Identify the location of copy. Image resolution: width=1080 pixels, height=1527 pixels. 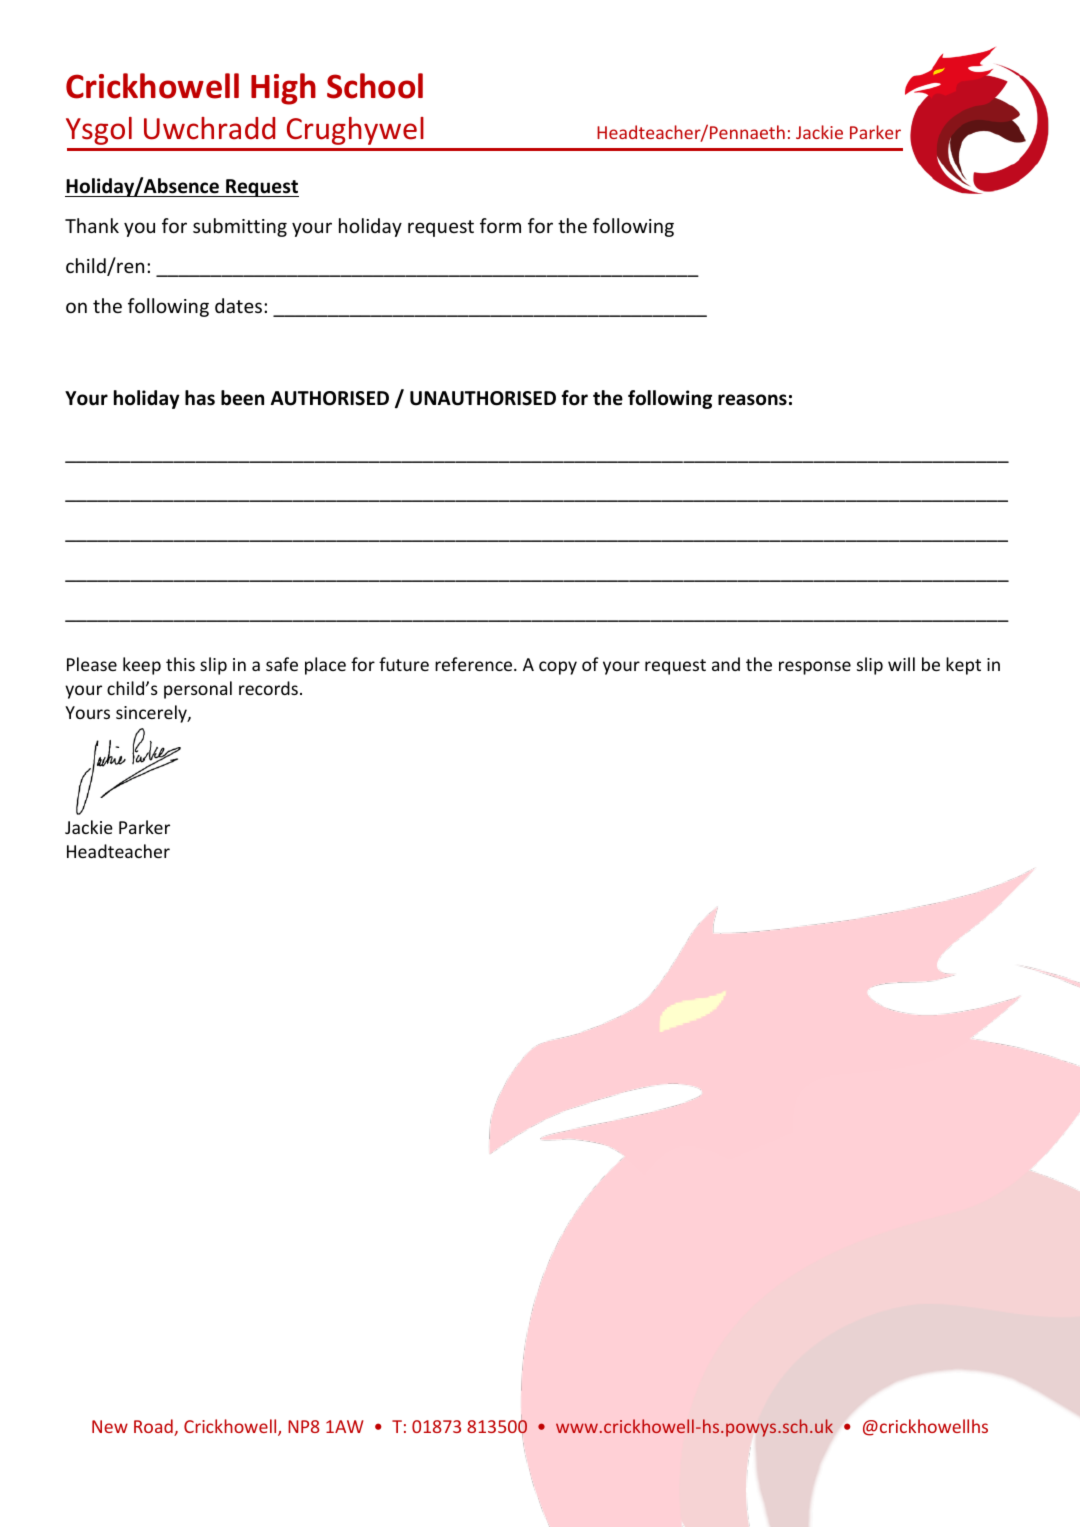
(558, 668).
